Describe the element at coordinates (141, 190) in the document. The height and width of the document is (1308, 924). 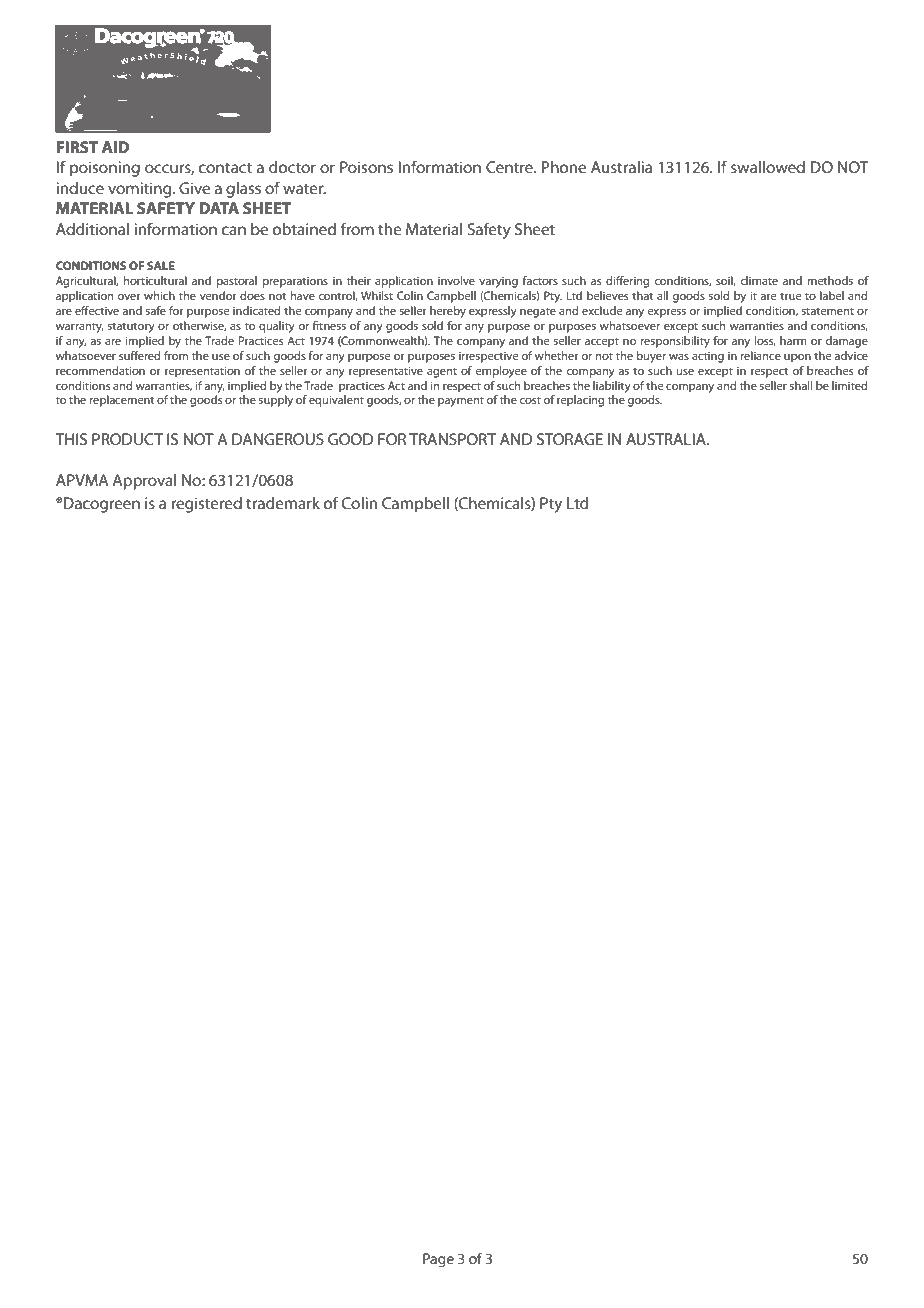
I see `vomiting` at that location.
